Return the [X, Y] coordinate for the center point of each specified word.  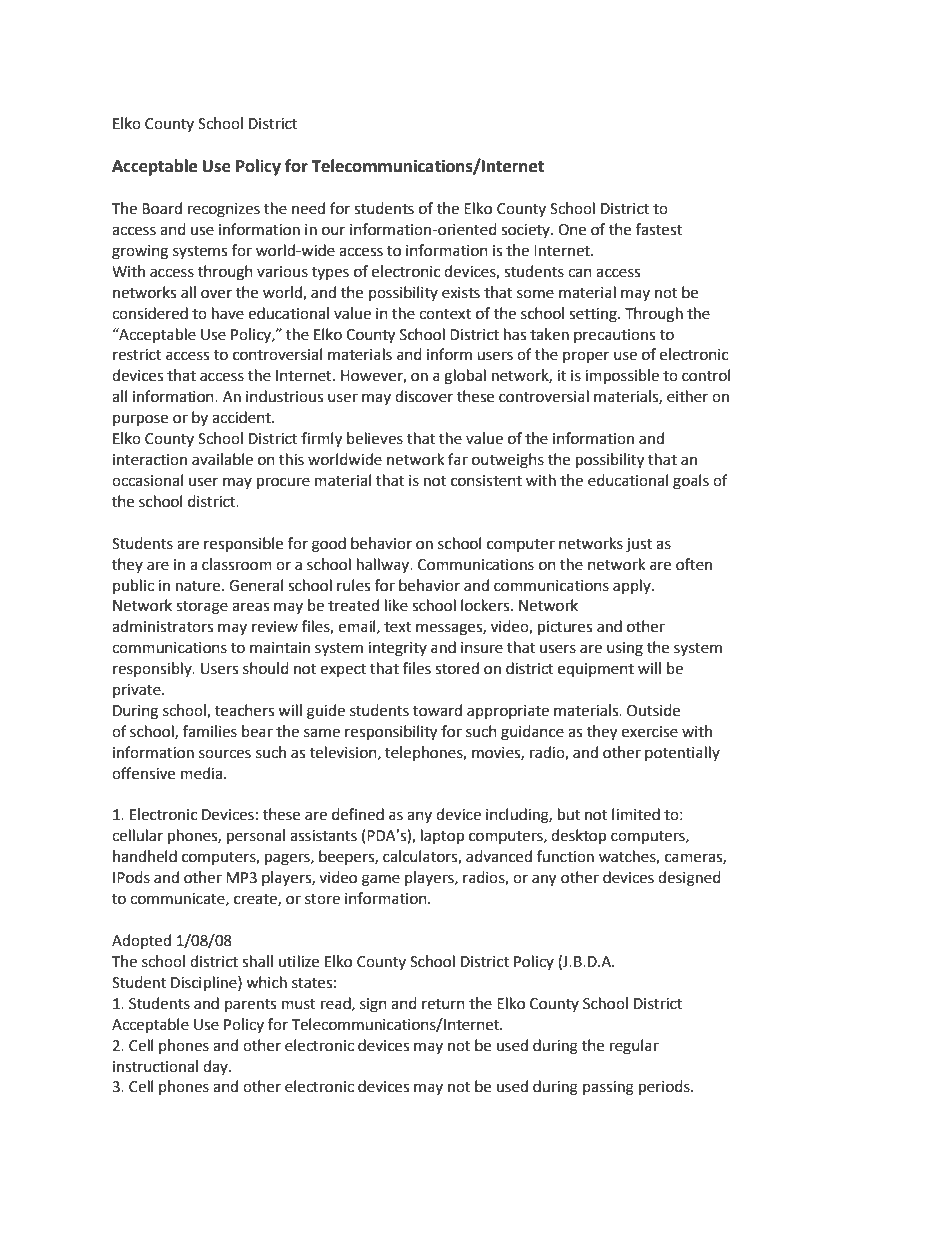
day [216, 1067]
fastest [659, 229]
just [639, 545]
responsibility [391, 733]
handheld [145, 856]
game [381, 880]
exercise [650, 732]
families [210, 731]
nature [199, 586]
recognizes [224, 210]
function [565, 856]
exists [461, 293]
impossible [622, 377]
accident [242, 417]
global [465, 377]
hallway [384, 565]
